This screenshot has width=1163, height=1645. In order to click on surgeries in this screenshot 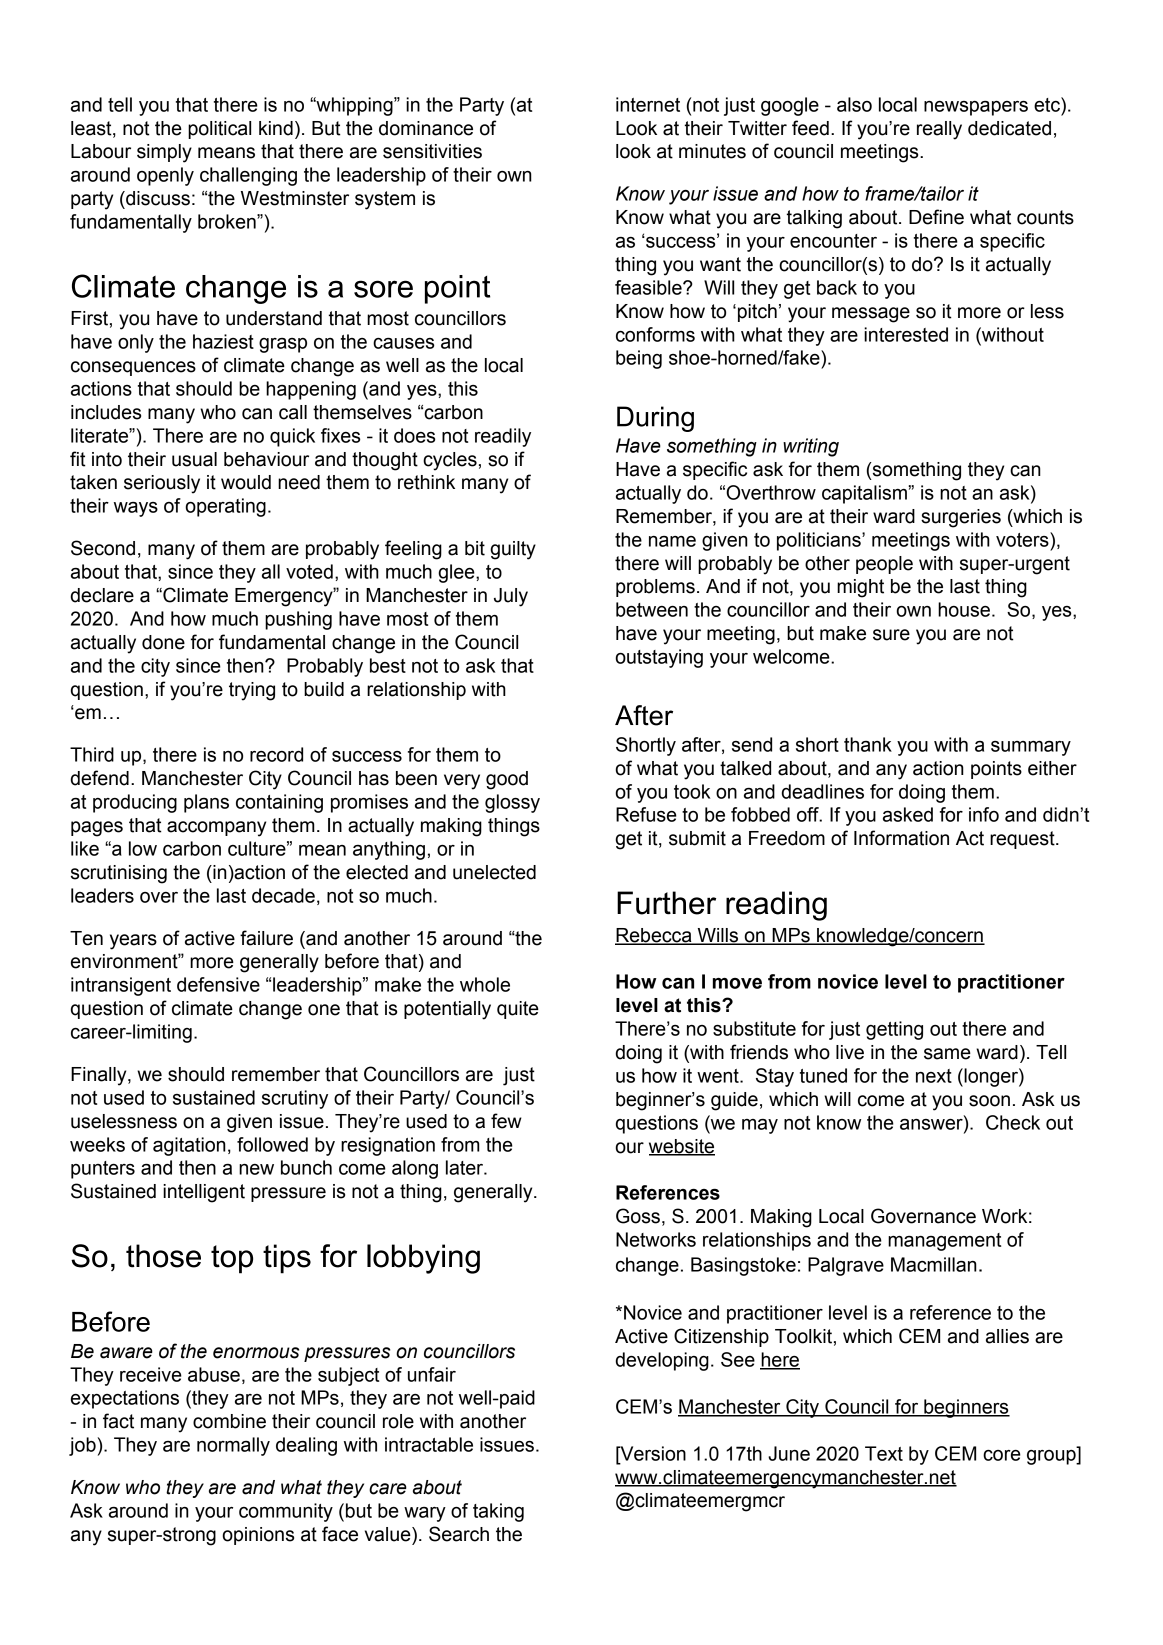, I will do `click(961, 518)`.
